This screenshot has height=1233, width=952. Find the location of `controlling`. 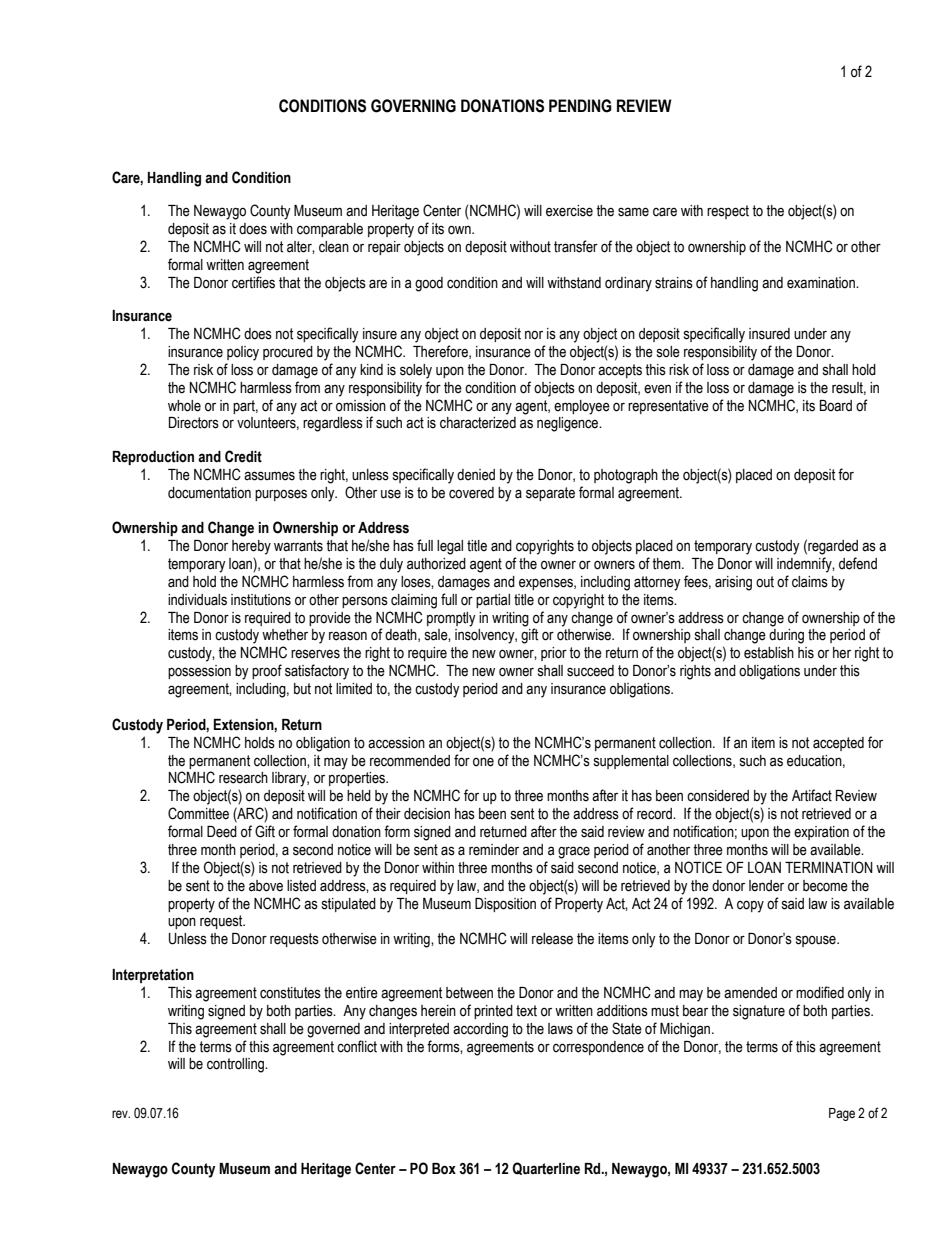

controlling is located at coordinates (236, 1065).
